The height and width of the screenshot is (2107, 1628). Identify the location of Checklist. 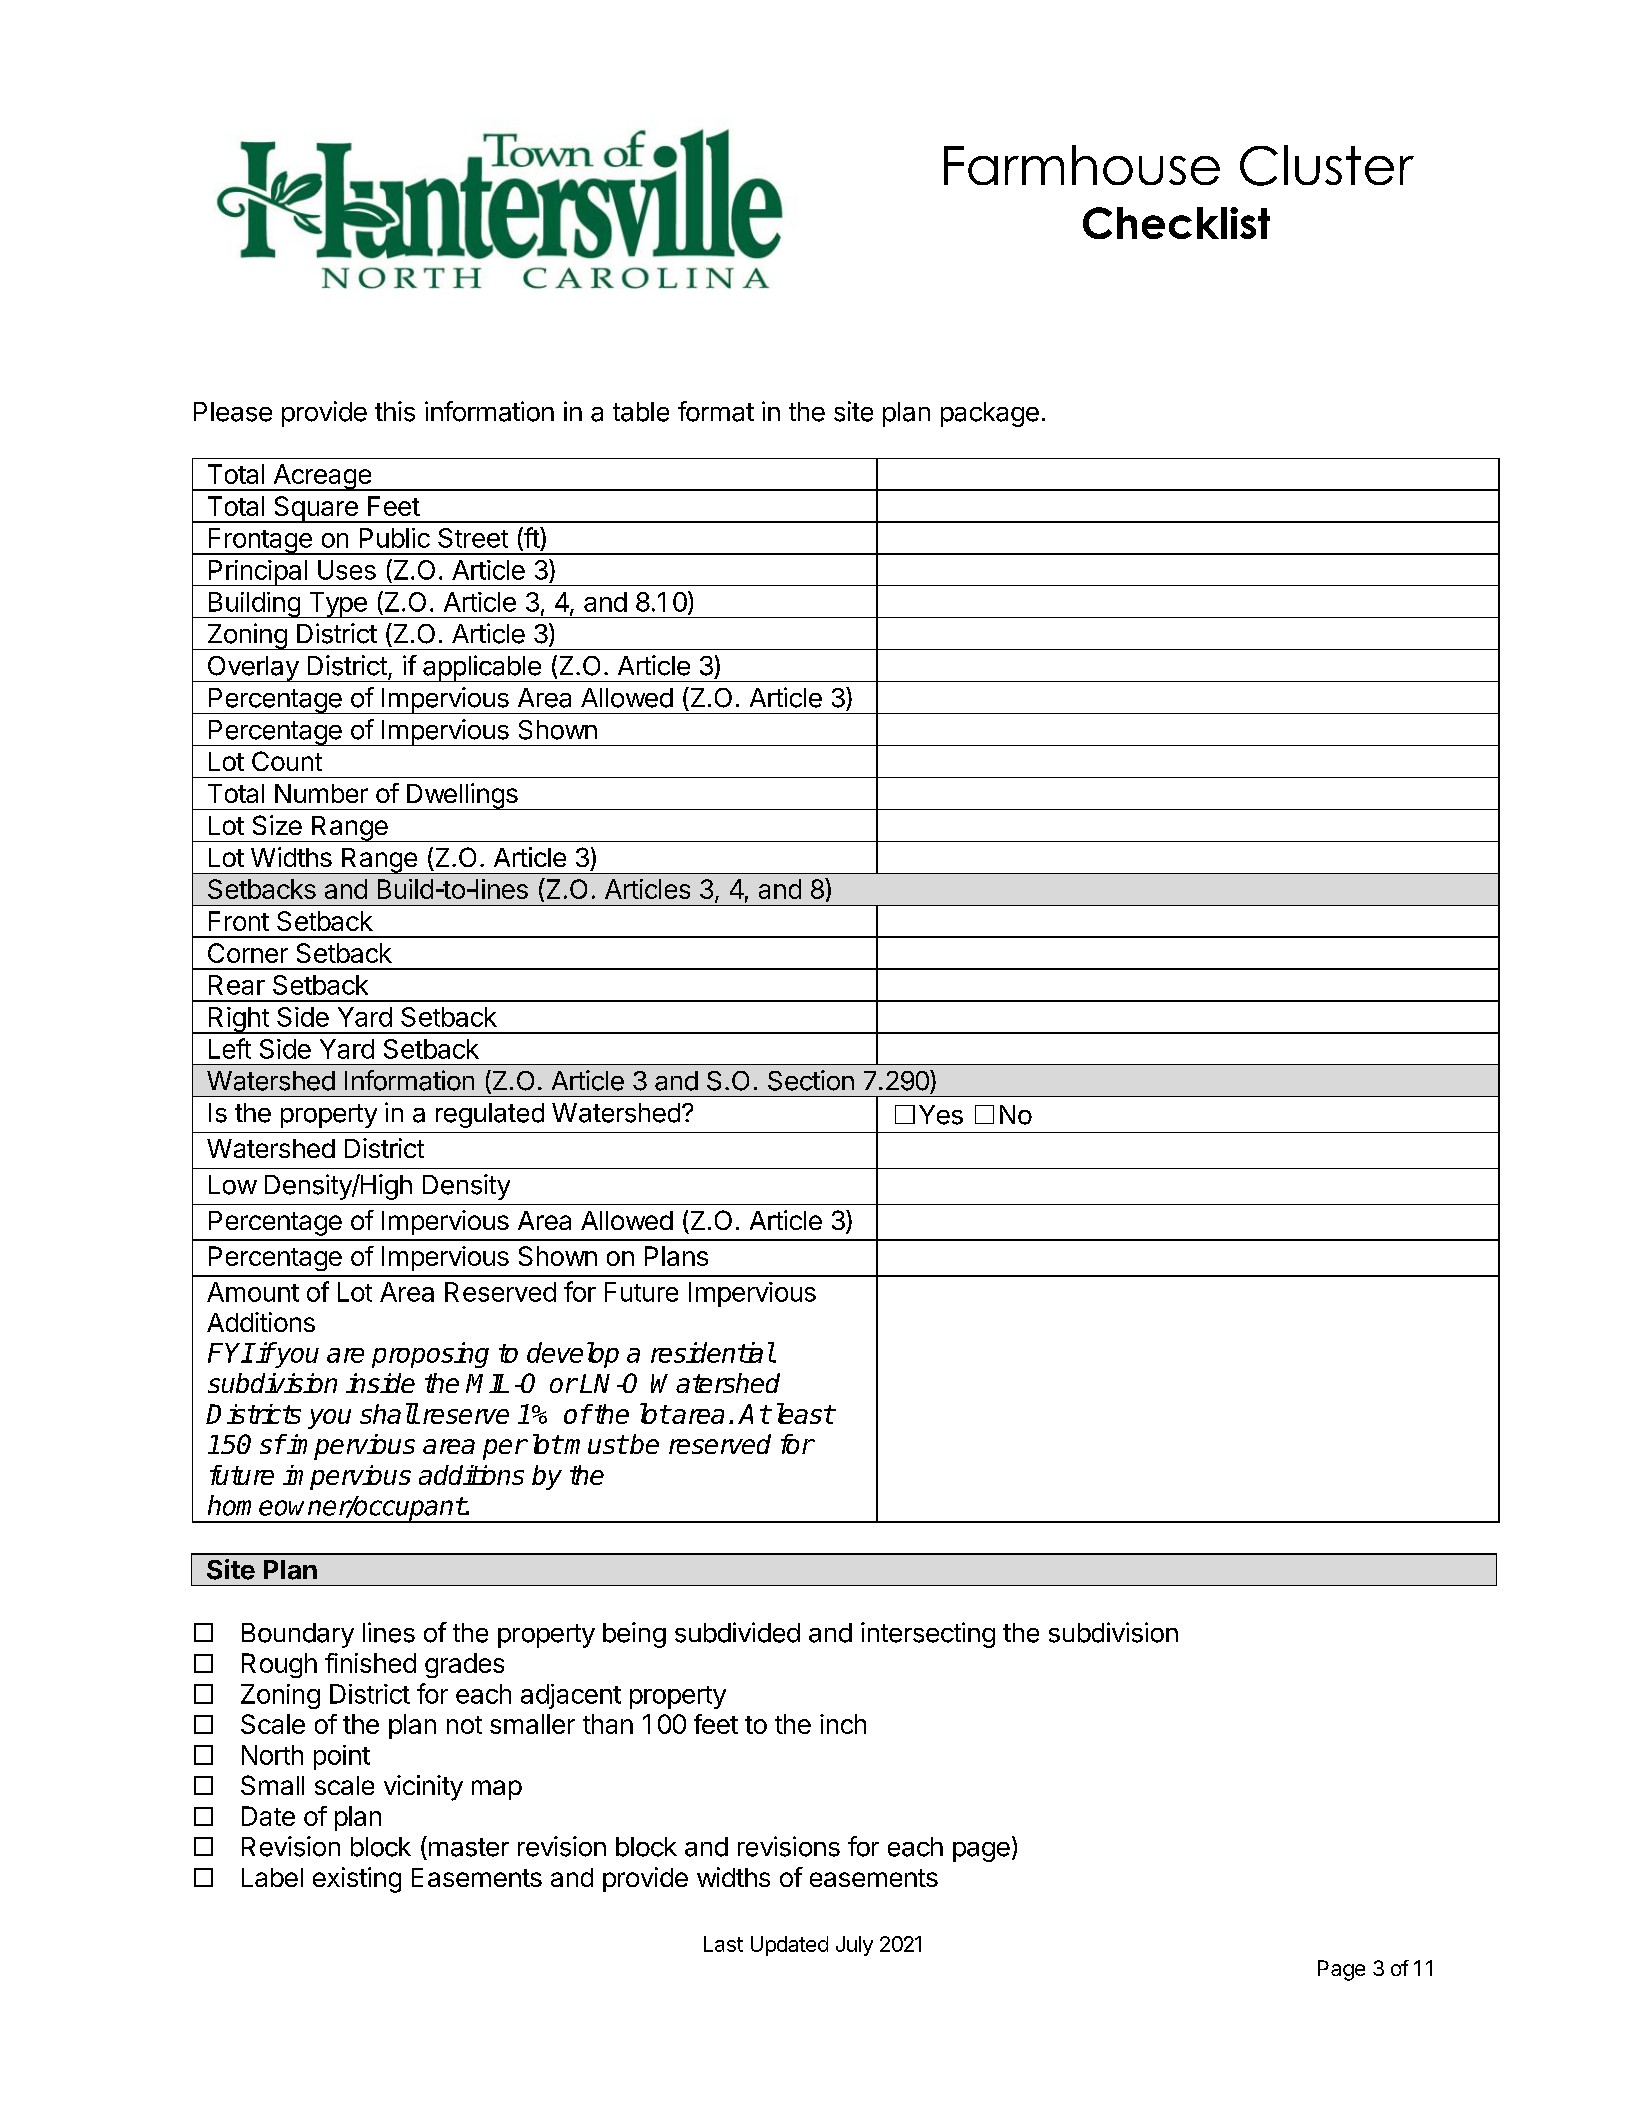
(1176, 223).
